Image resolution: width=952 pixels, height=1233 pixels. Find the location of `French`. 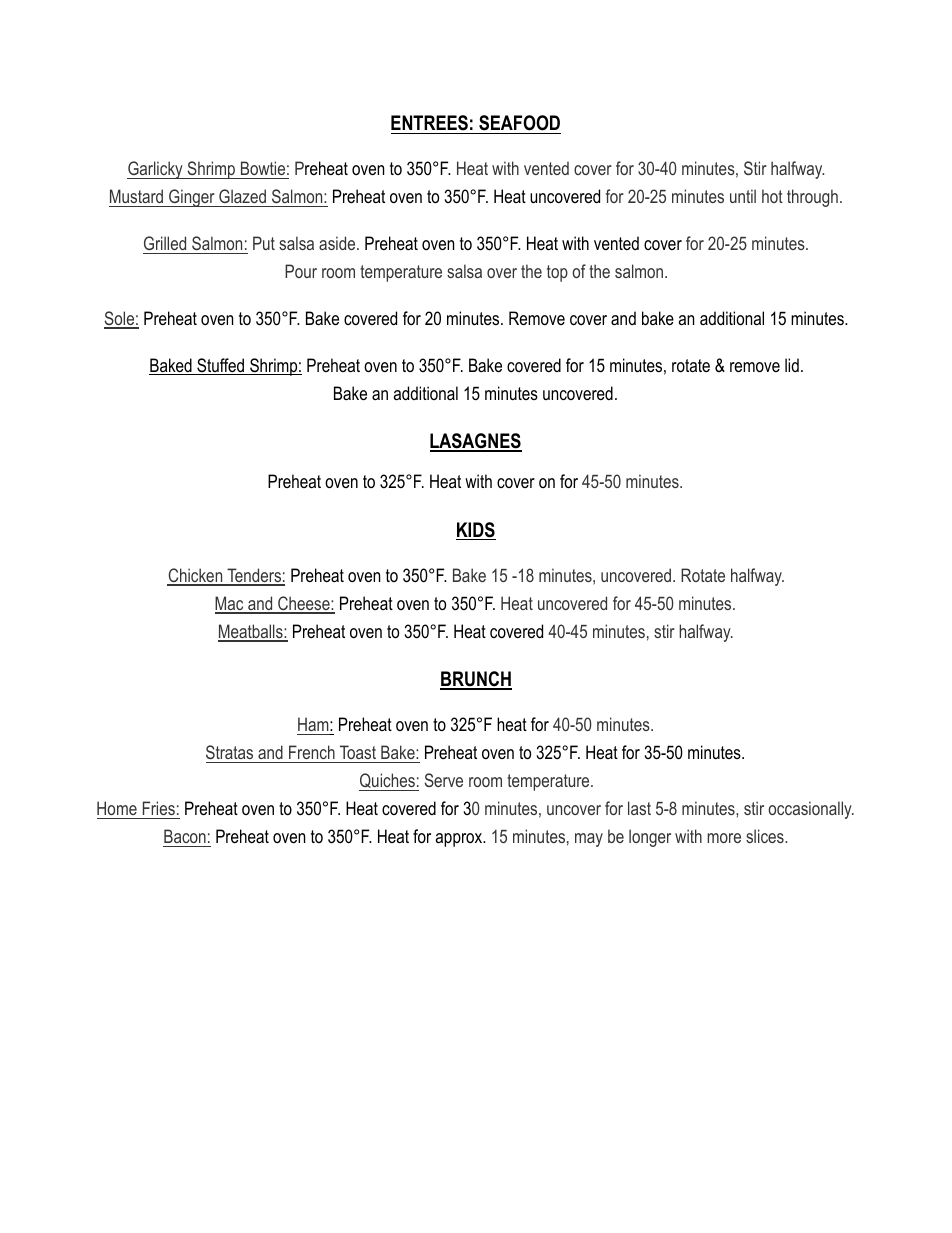

French is located at coordinates (312, 752).
